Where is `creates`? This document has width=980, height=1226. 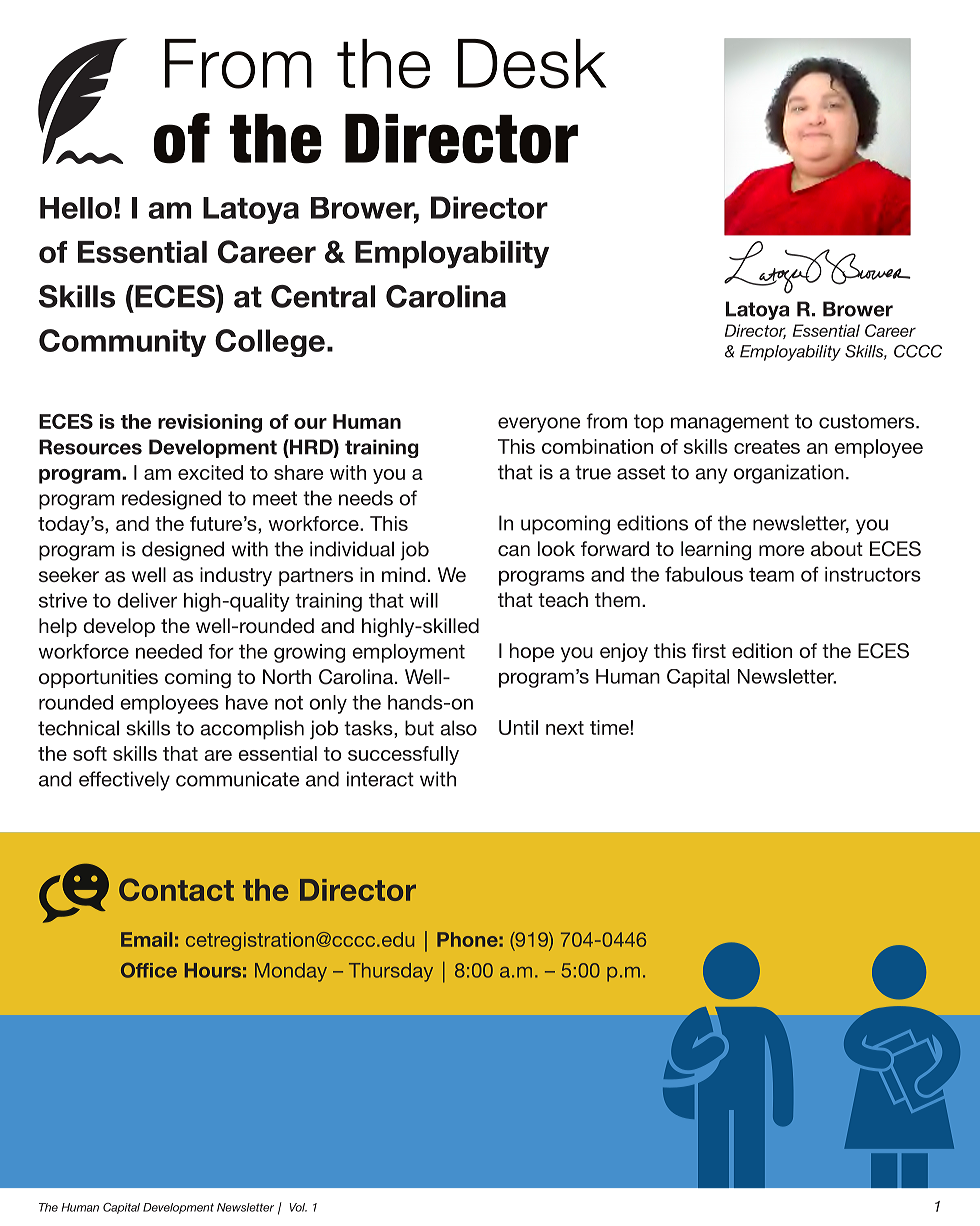
creates is located at coordinates (767, 447).
